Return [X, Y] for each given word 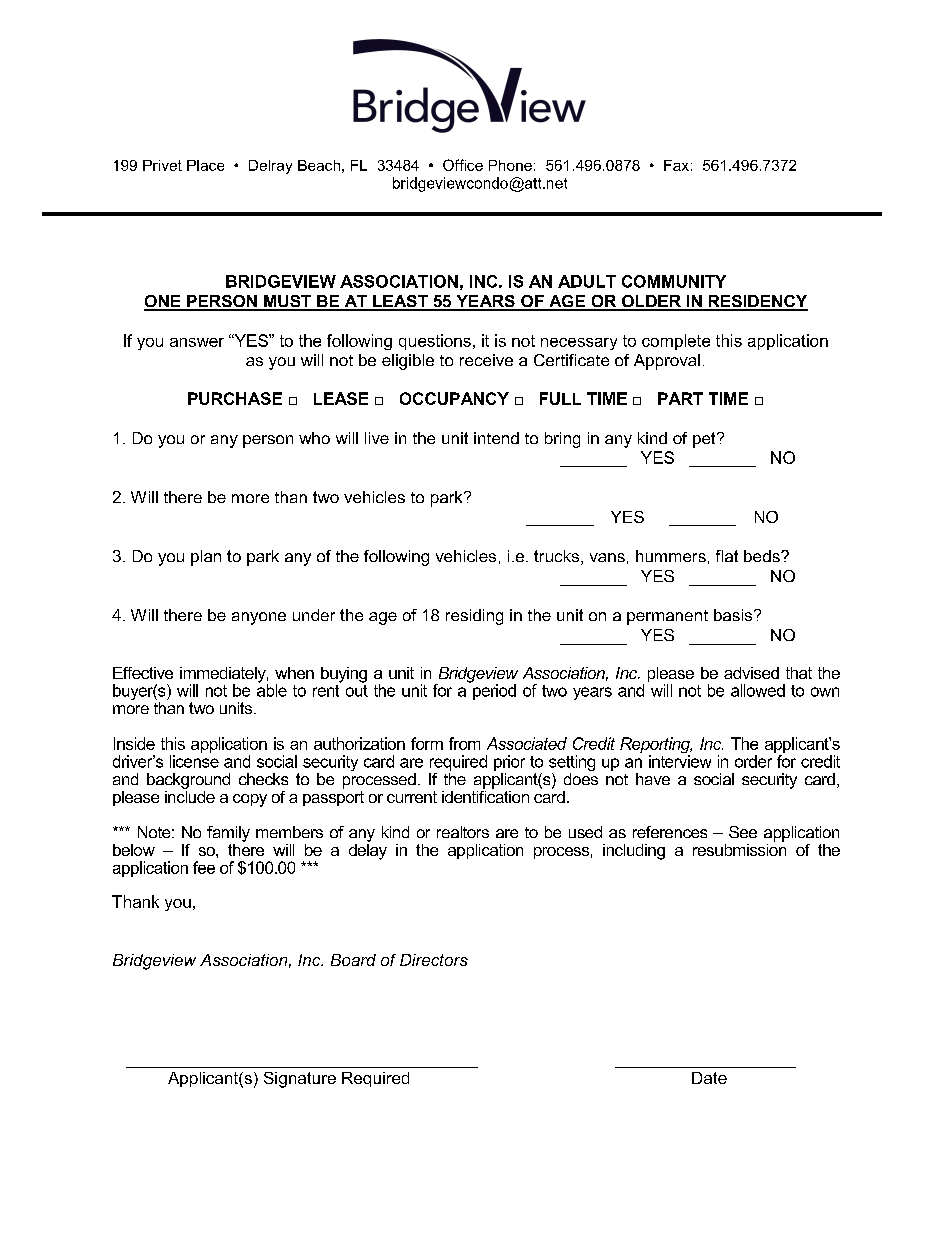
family [228, 834]
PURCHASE [235, 398]
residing [474, 617]
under [314, 615]
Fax [676, 165]
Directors [434, 960]
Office [463, 165]
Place [205, 165]
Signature [300, 1080]
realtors [463, 832]
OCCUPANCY [454, 398]
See [743, 832]
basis [734, 615]
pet [705, 440]
